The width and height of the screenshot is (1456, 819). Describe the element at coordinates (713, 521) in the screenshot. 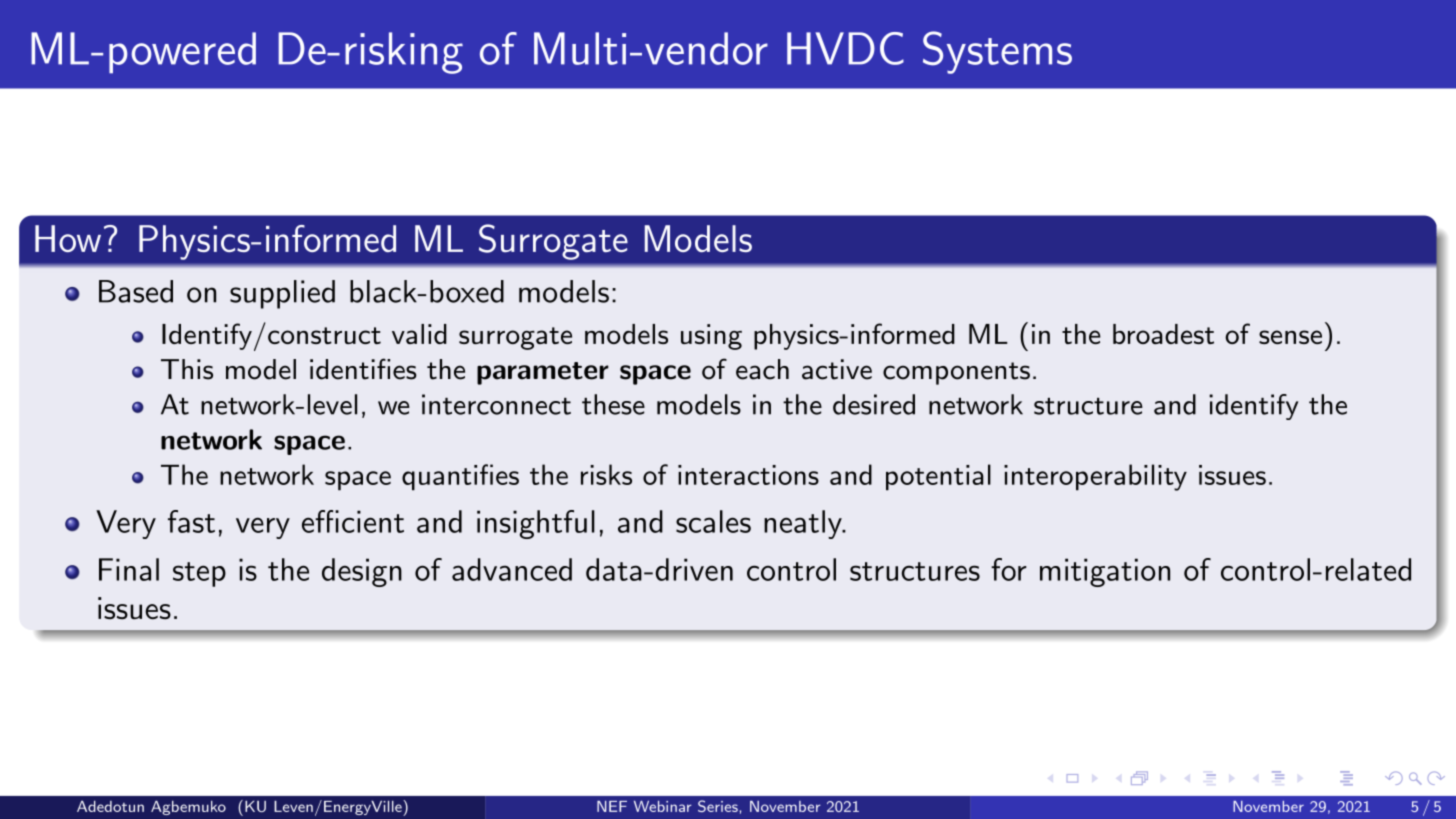

I see `scales` at that location.
